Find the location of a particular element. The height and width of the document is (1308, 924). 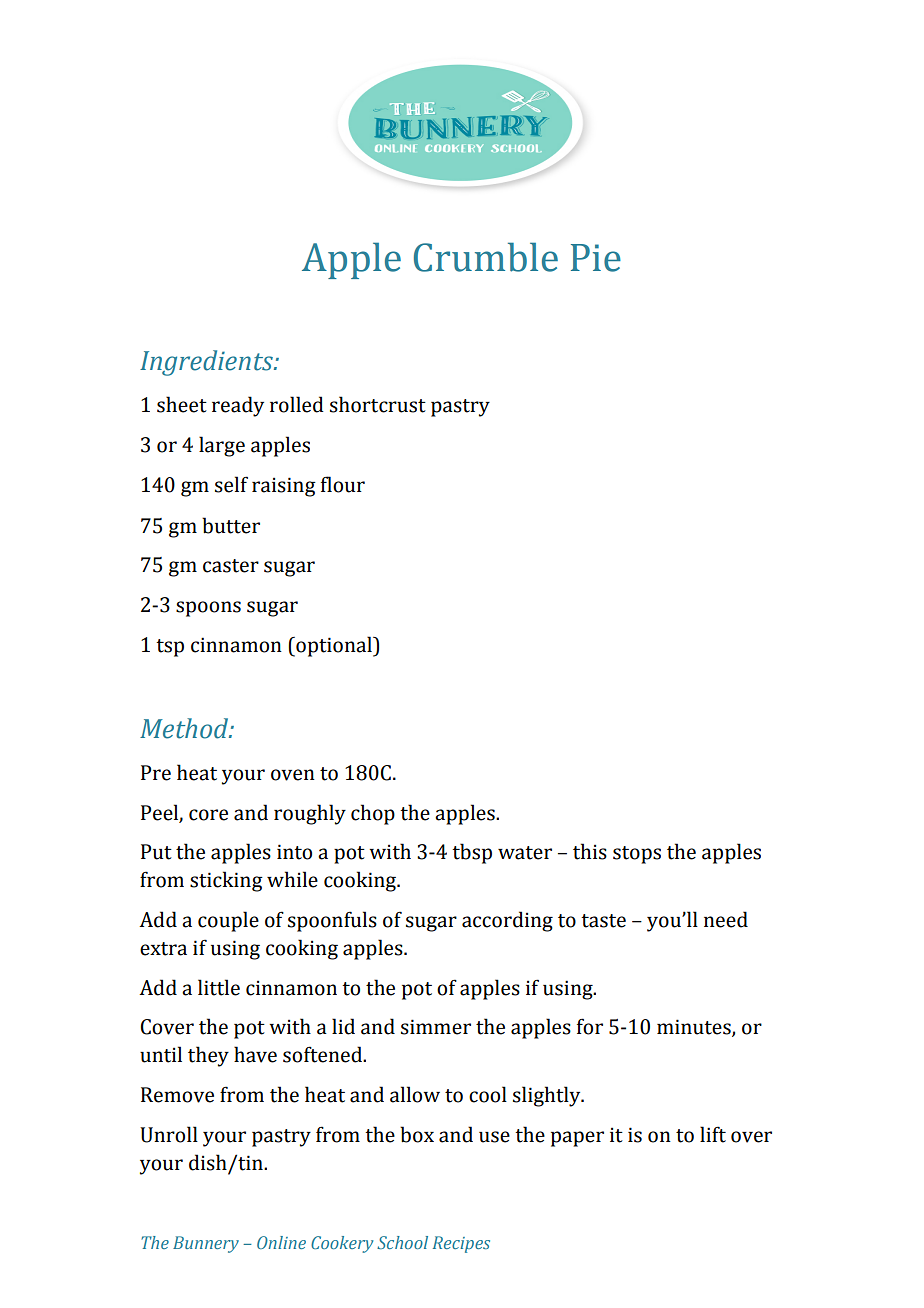

Crumble is located at coordinates (486, 257).
